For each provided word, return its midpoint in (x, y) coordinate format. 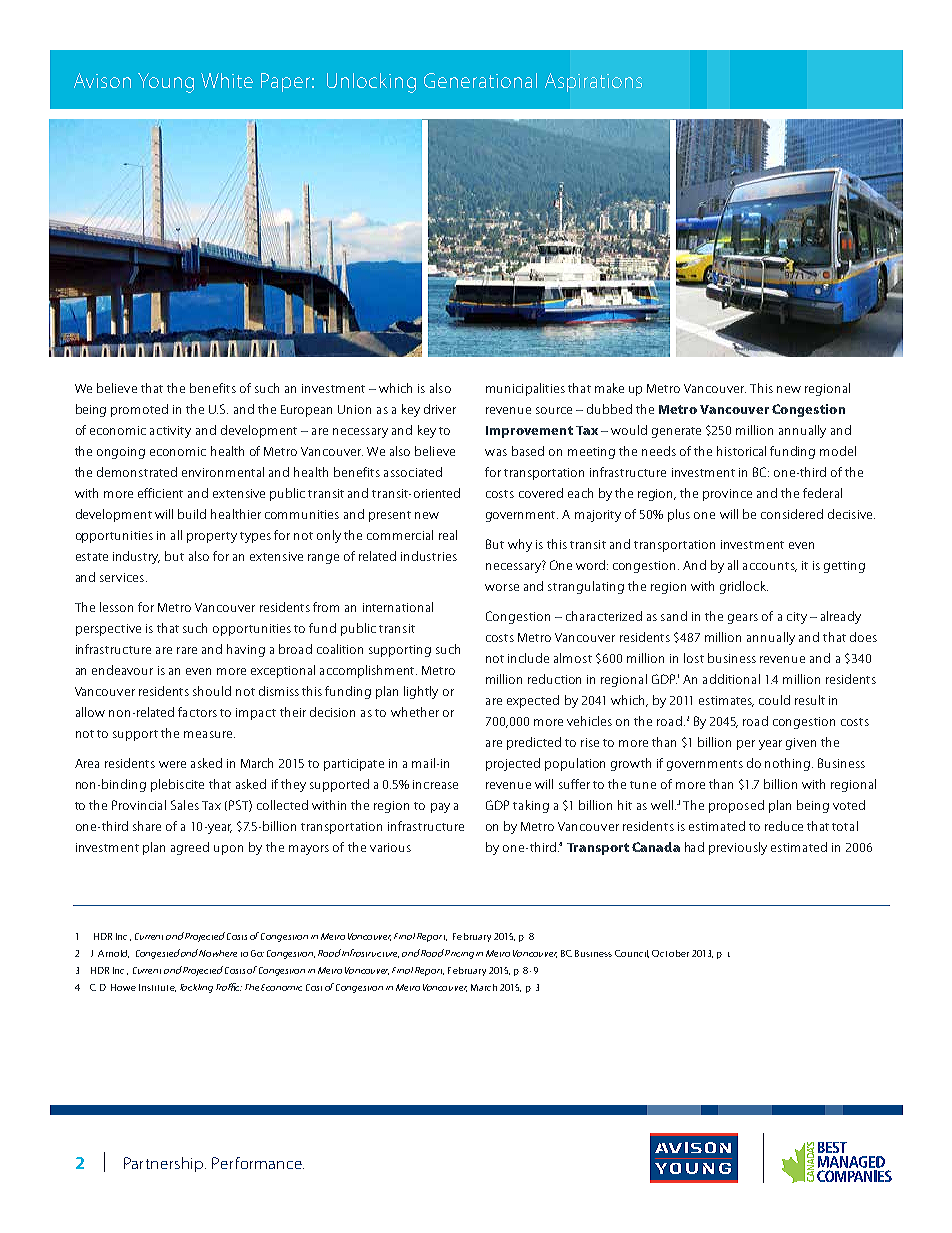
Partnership (165, 1164)
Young (166, 83)
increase (435, 784)
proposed (736, 806)
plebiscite (177, 785)
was (496, 452)
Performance (258, 1163)
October (670, 953)
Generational (480, 80)
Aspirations (593, 82)
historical (741, 451)
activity (170, 432)
